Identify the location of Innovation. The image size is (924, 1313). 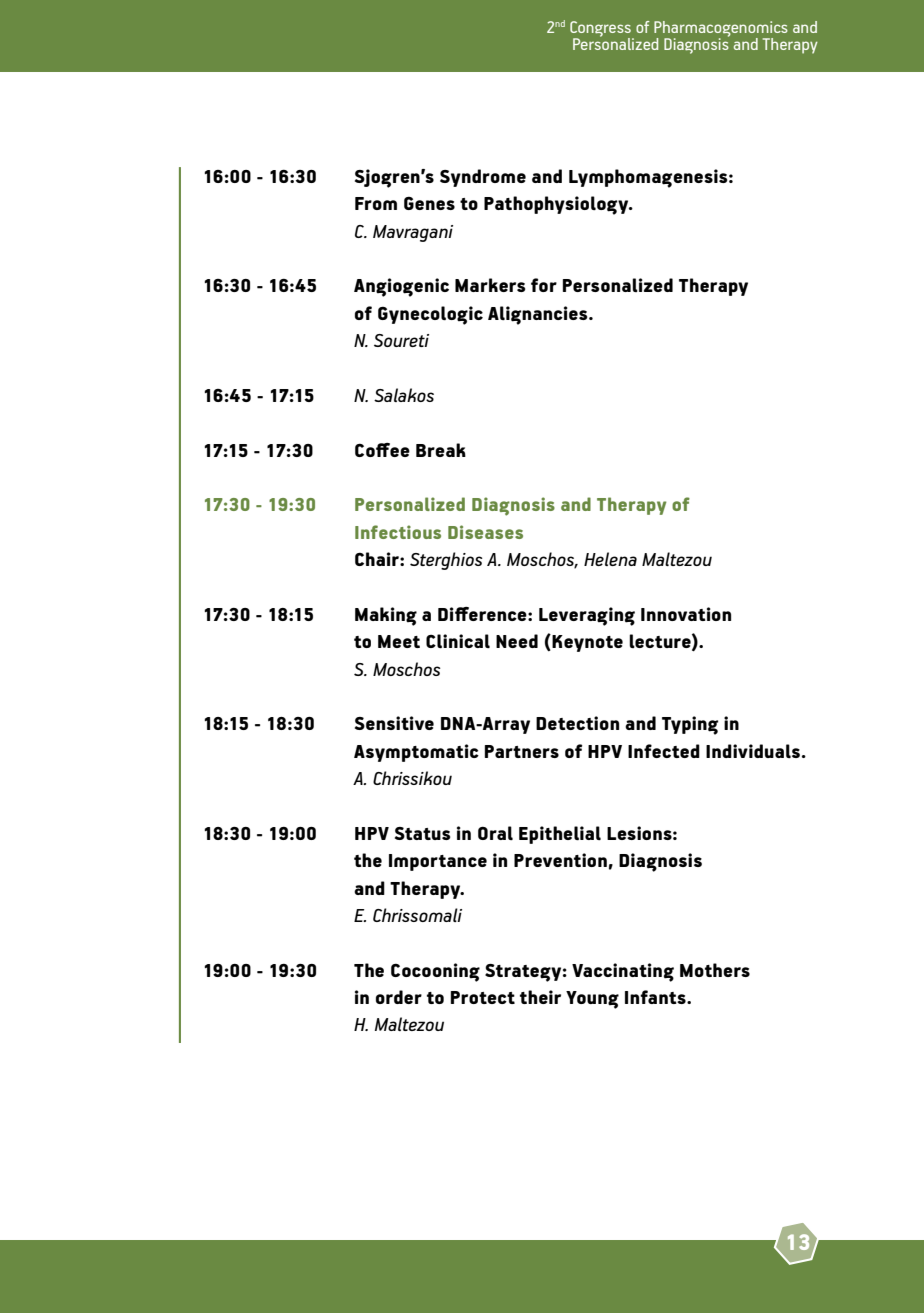
(686, 614).
